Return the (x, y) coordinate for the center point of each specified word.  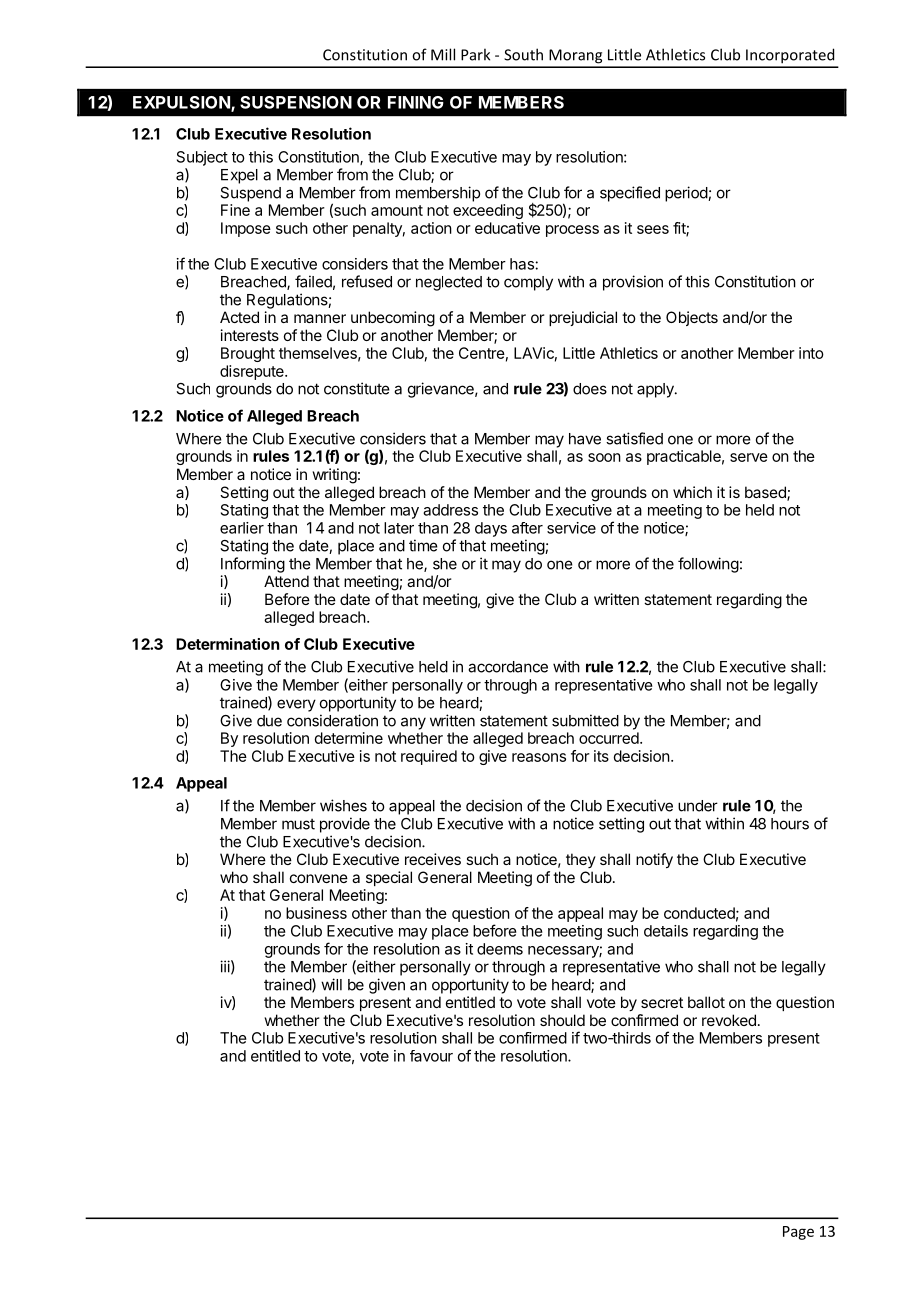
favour (431, 1056)
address (450, 510)
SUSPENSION (296, 102)
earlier (242, 528)
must (298, 824)
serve (749, 457)
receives (433, 859)
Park (475, 54)
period (687, 194)
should (562, 1020)
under (698, 806)
